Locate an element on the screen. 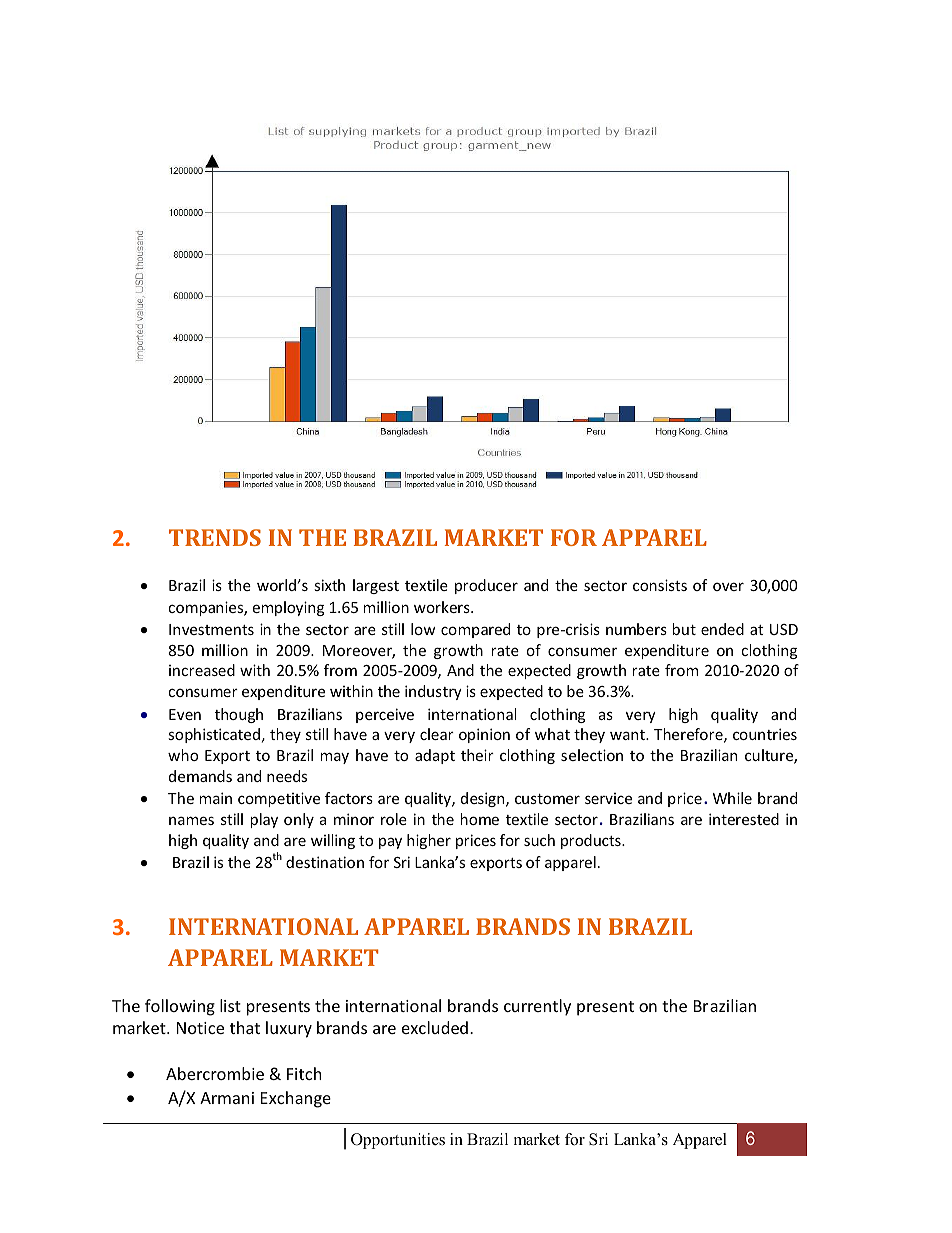 This screenshot has width=952, height=1233. home is located at coordinates (479, 819).
